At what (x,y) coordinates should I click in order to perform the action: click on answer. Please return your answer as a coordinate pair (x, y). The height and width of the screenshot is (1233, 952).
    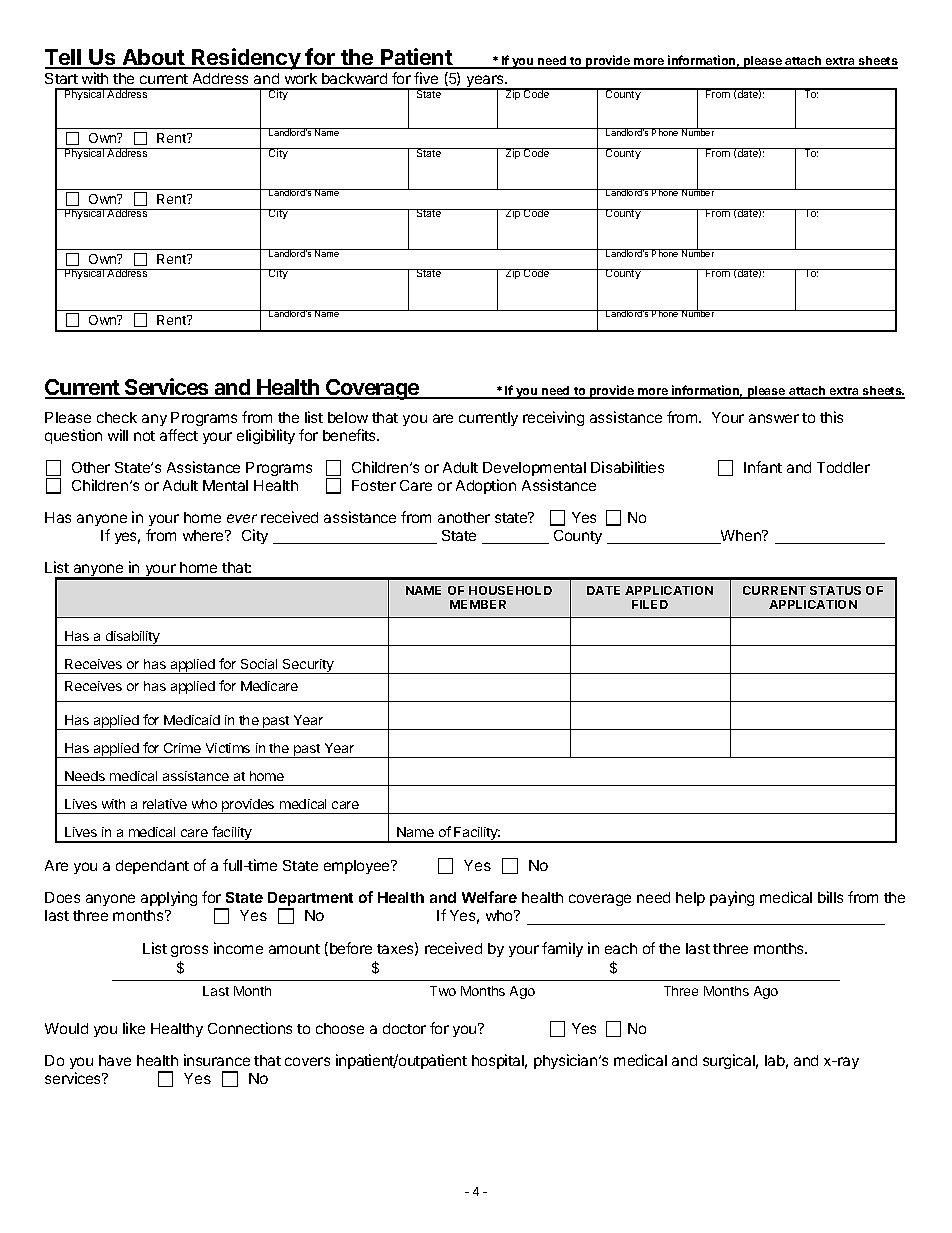
    Looking at the image, I should click on (774, 418).
